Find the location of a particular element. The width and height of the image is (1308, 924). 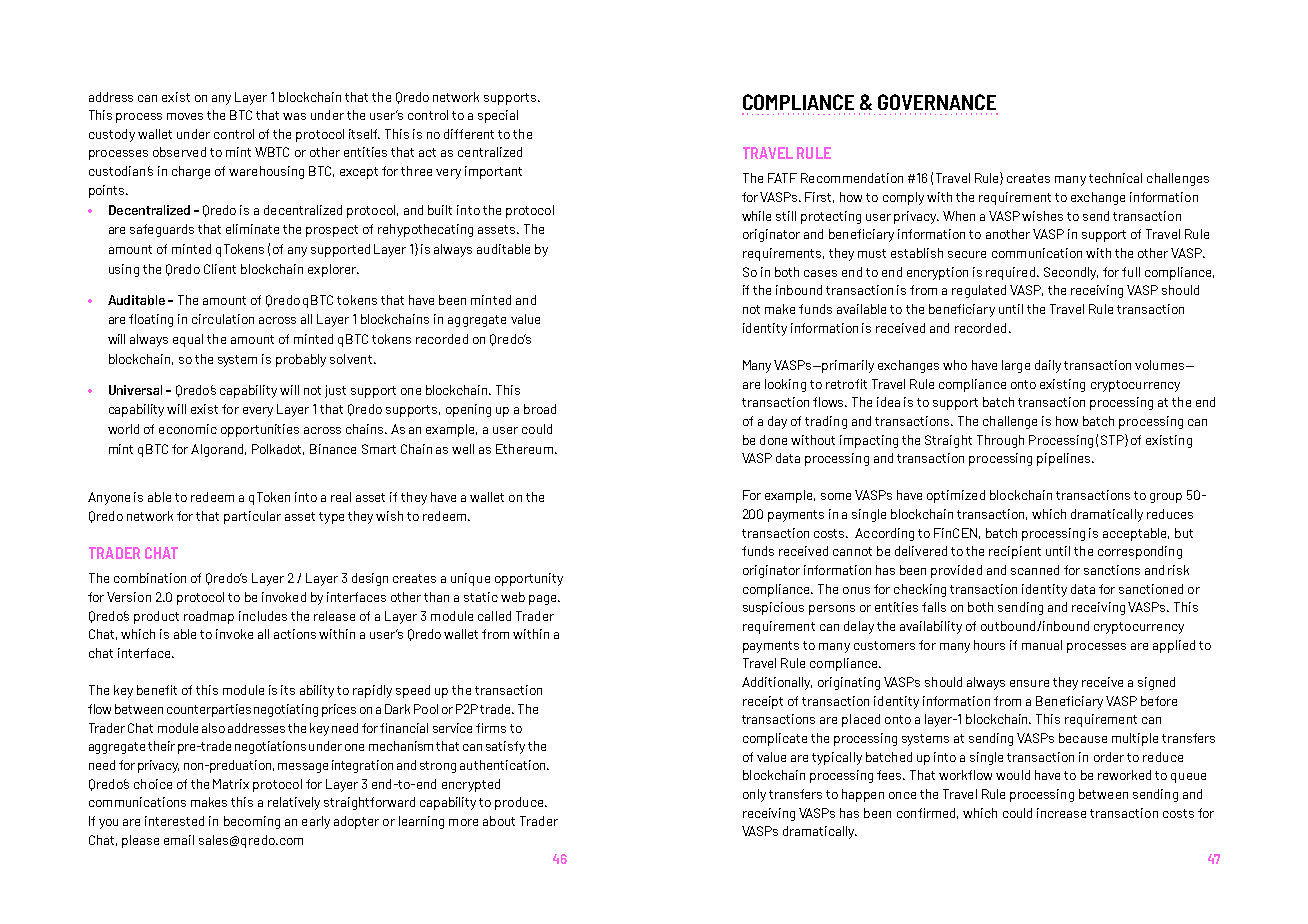

moves is located at coordinates (185, 116).
